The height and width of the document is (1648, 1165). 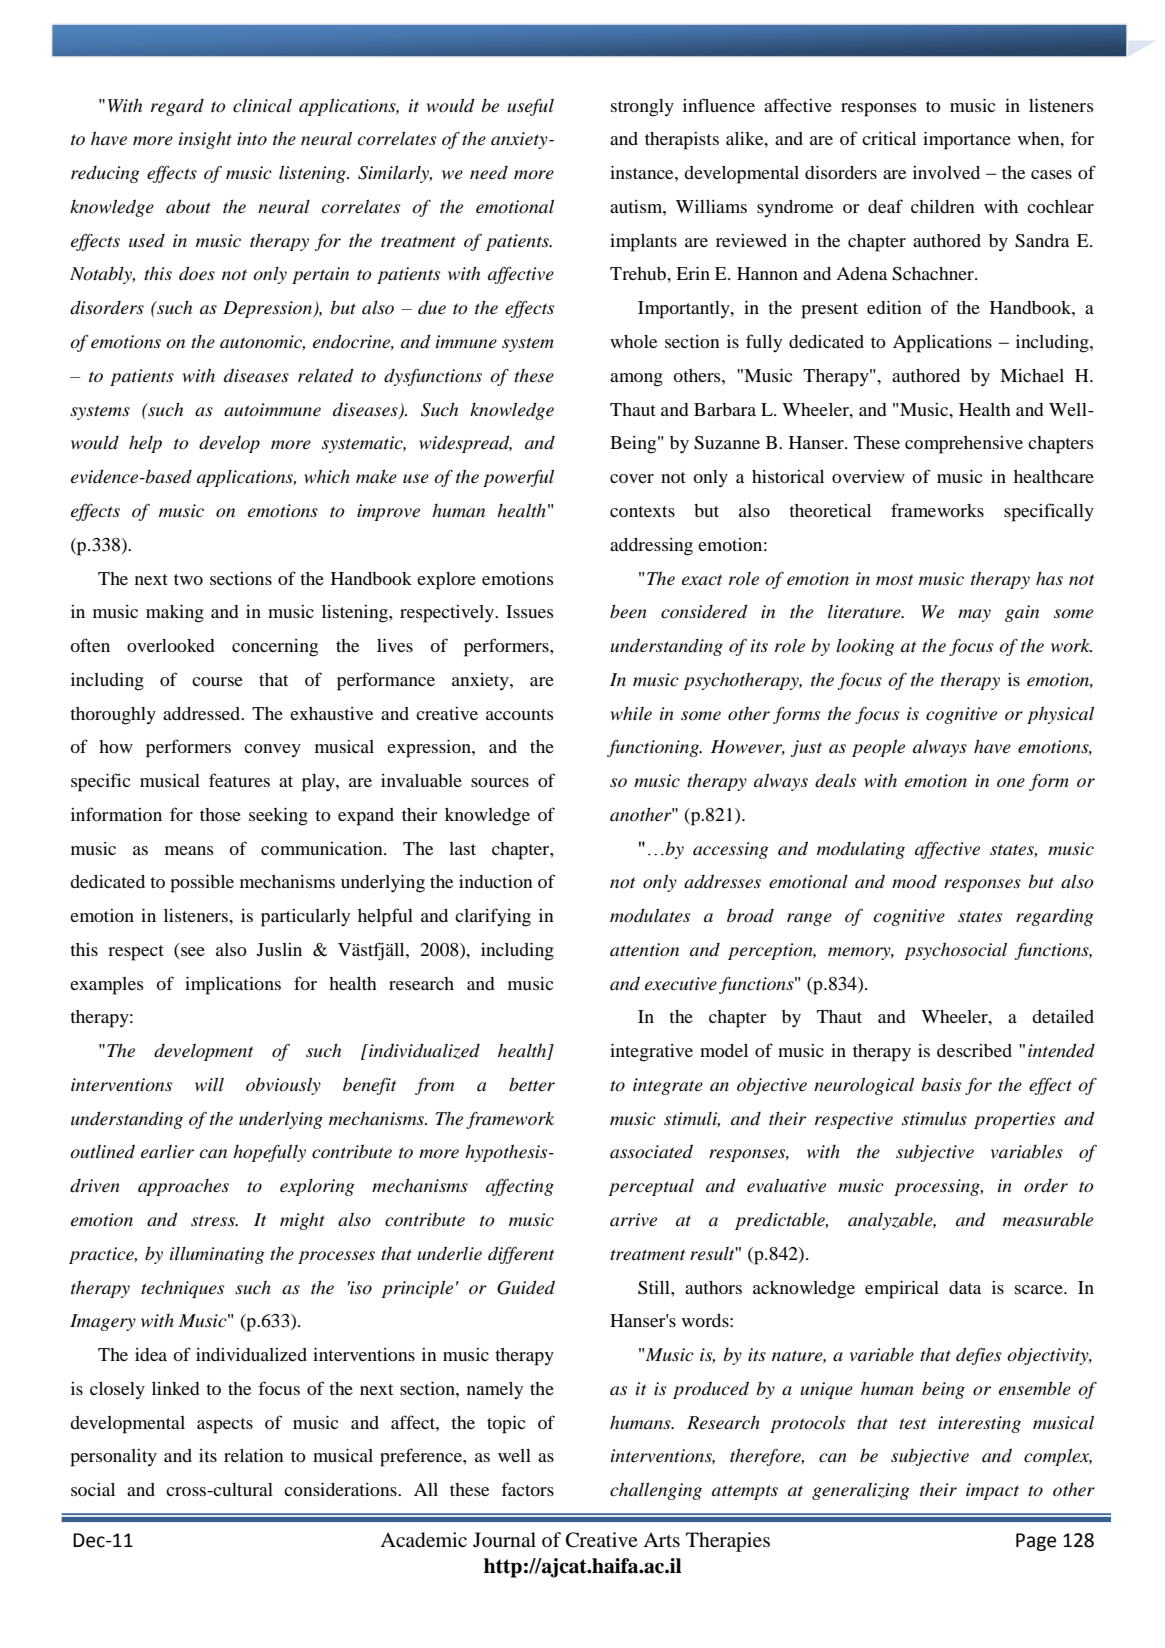 I want to click on importance, so click(x=967, y=140).
